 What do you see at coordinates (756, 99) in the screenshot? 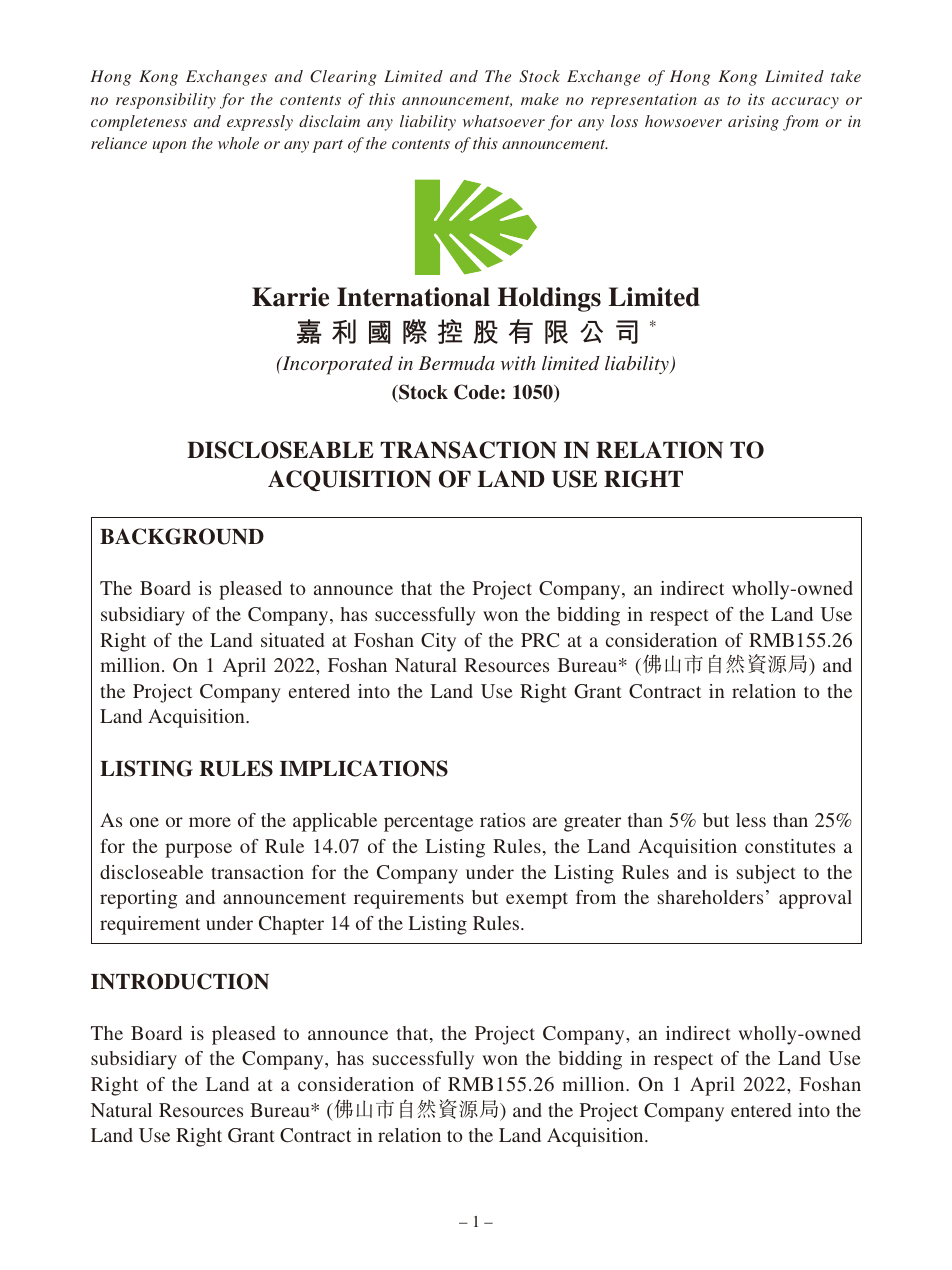
I see `its` at bounding box center [756, 99].
